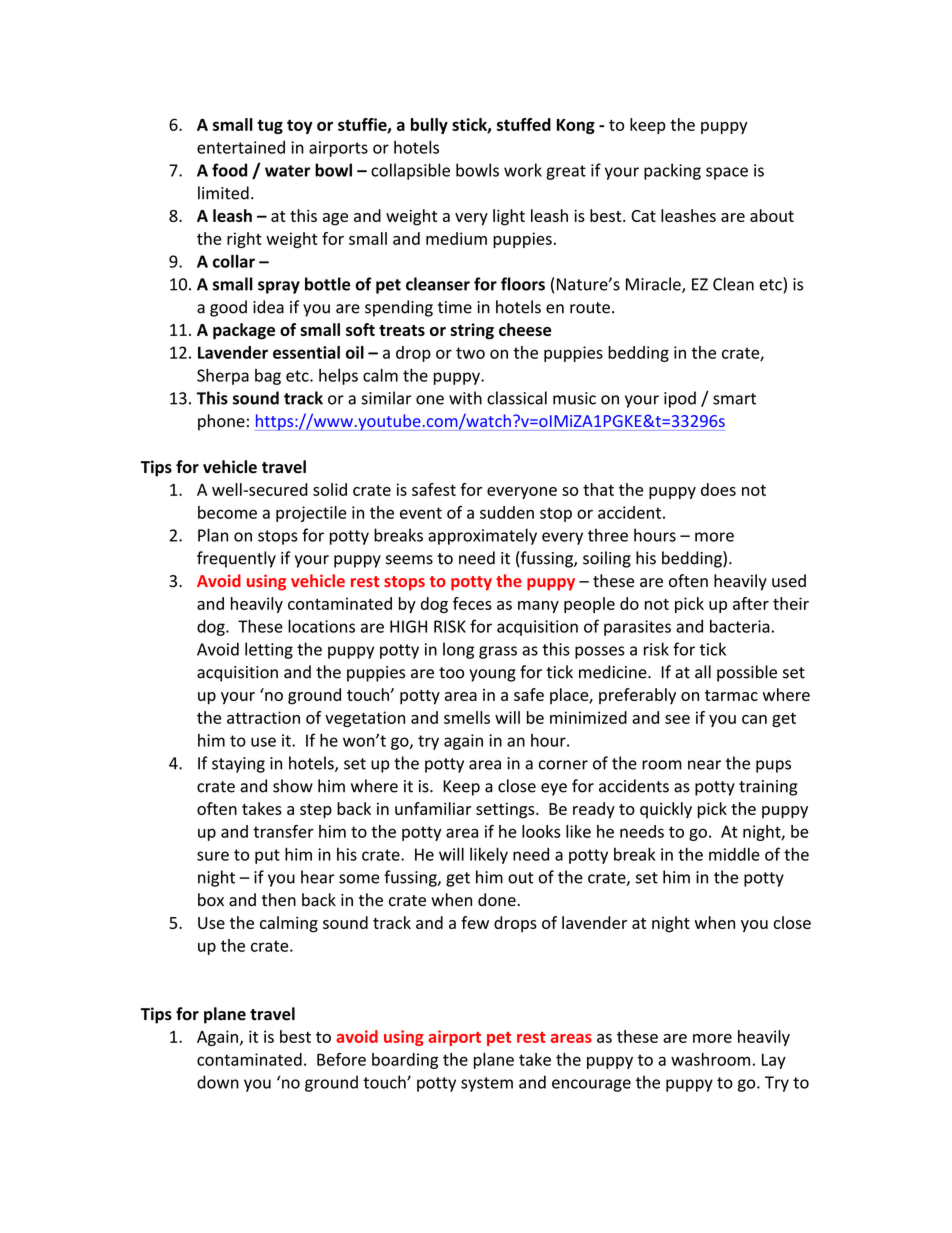  I want to click on space, so click(727, 173).
